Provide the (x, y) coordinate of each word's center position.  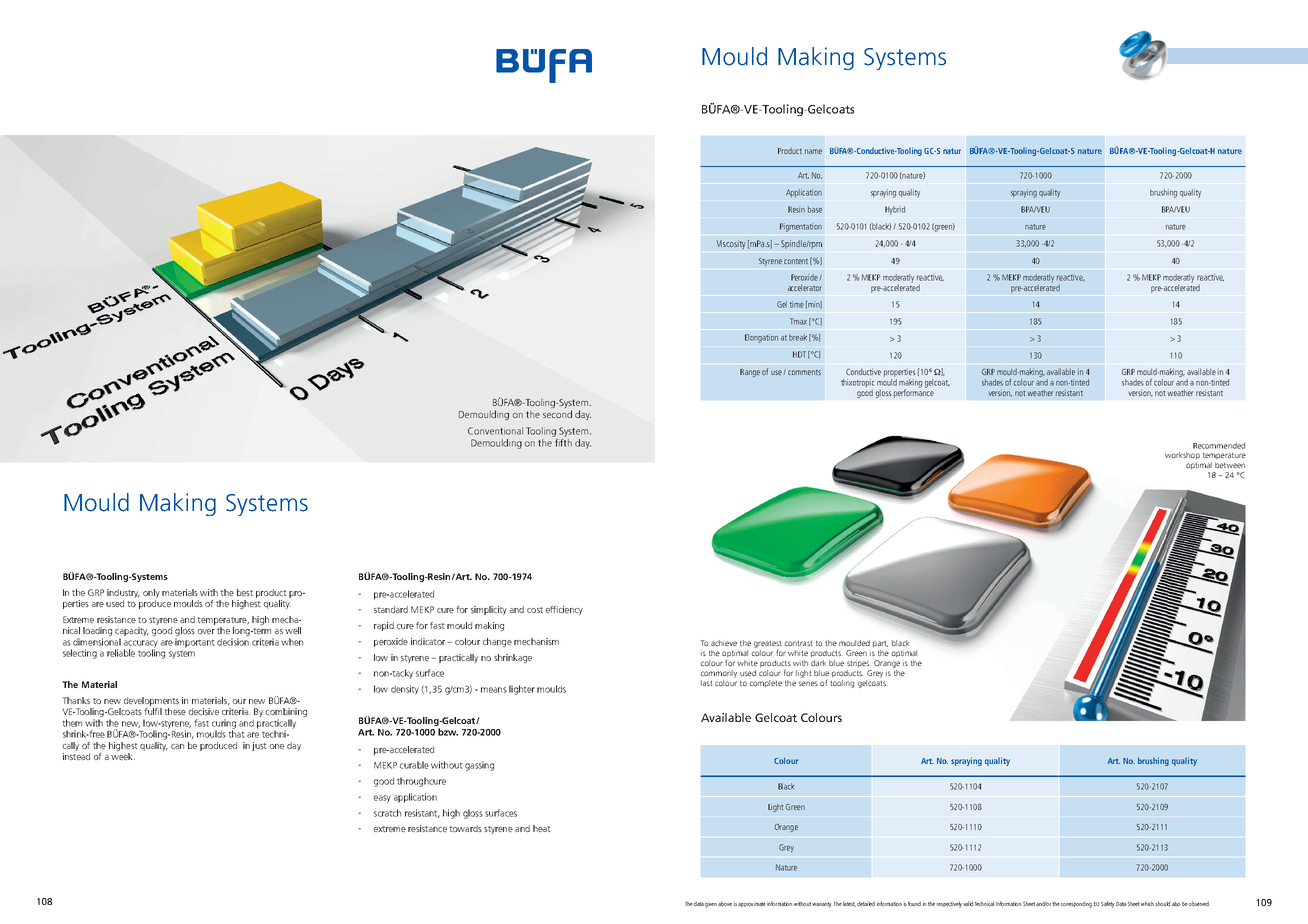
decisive (204, 711)
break (798, 337)
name (813, 151)
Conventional (495, 431)
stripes (858, 664)
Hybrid (895, 210)
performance (914, 392)
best (245, 592)
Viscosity (731, 244)
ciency (571, 610)
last (707, 683)
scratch (387, 813)
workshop (1182, 456)
